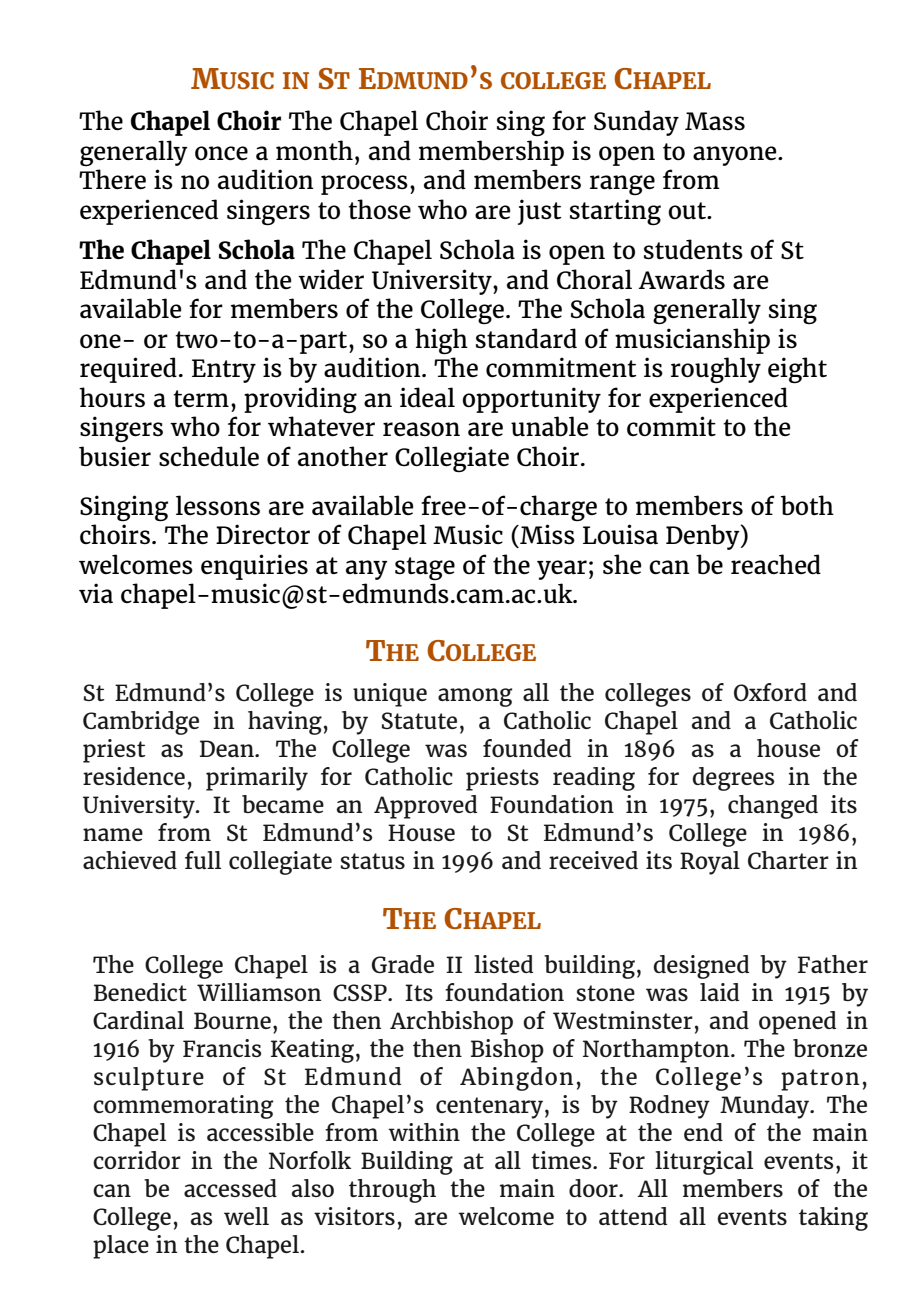  I want to click on listed, so click(503, 964).
